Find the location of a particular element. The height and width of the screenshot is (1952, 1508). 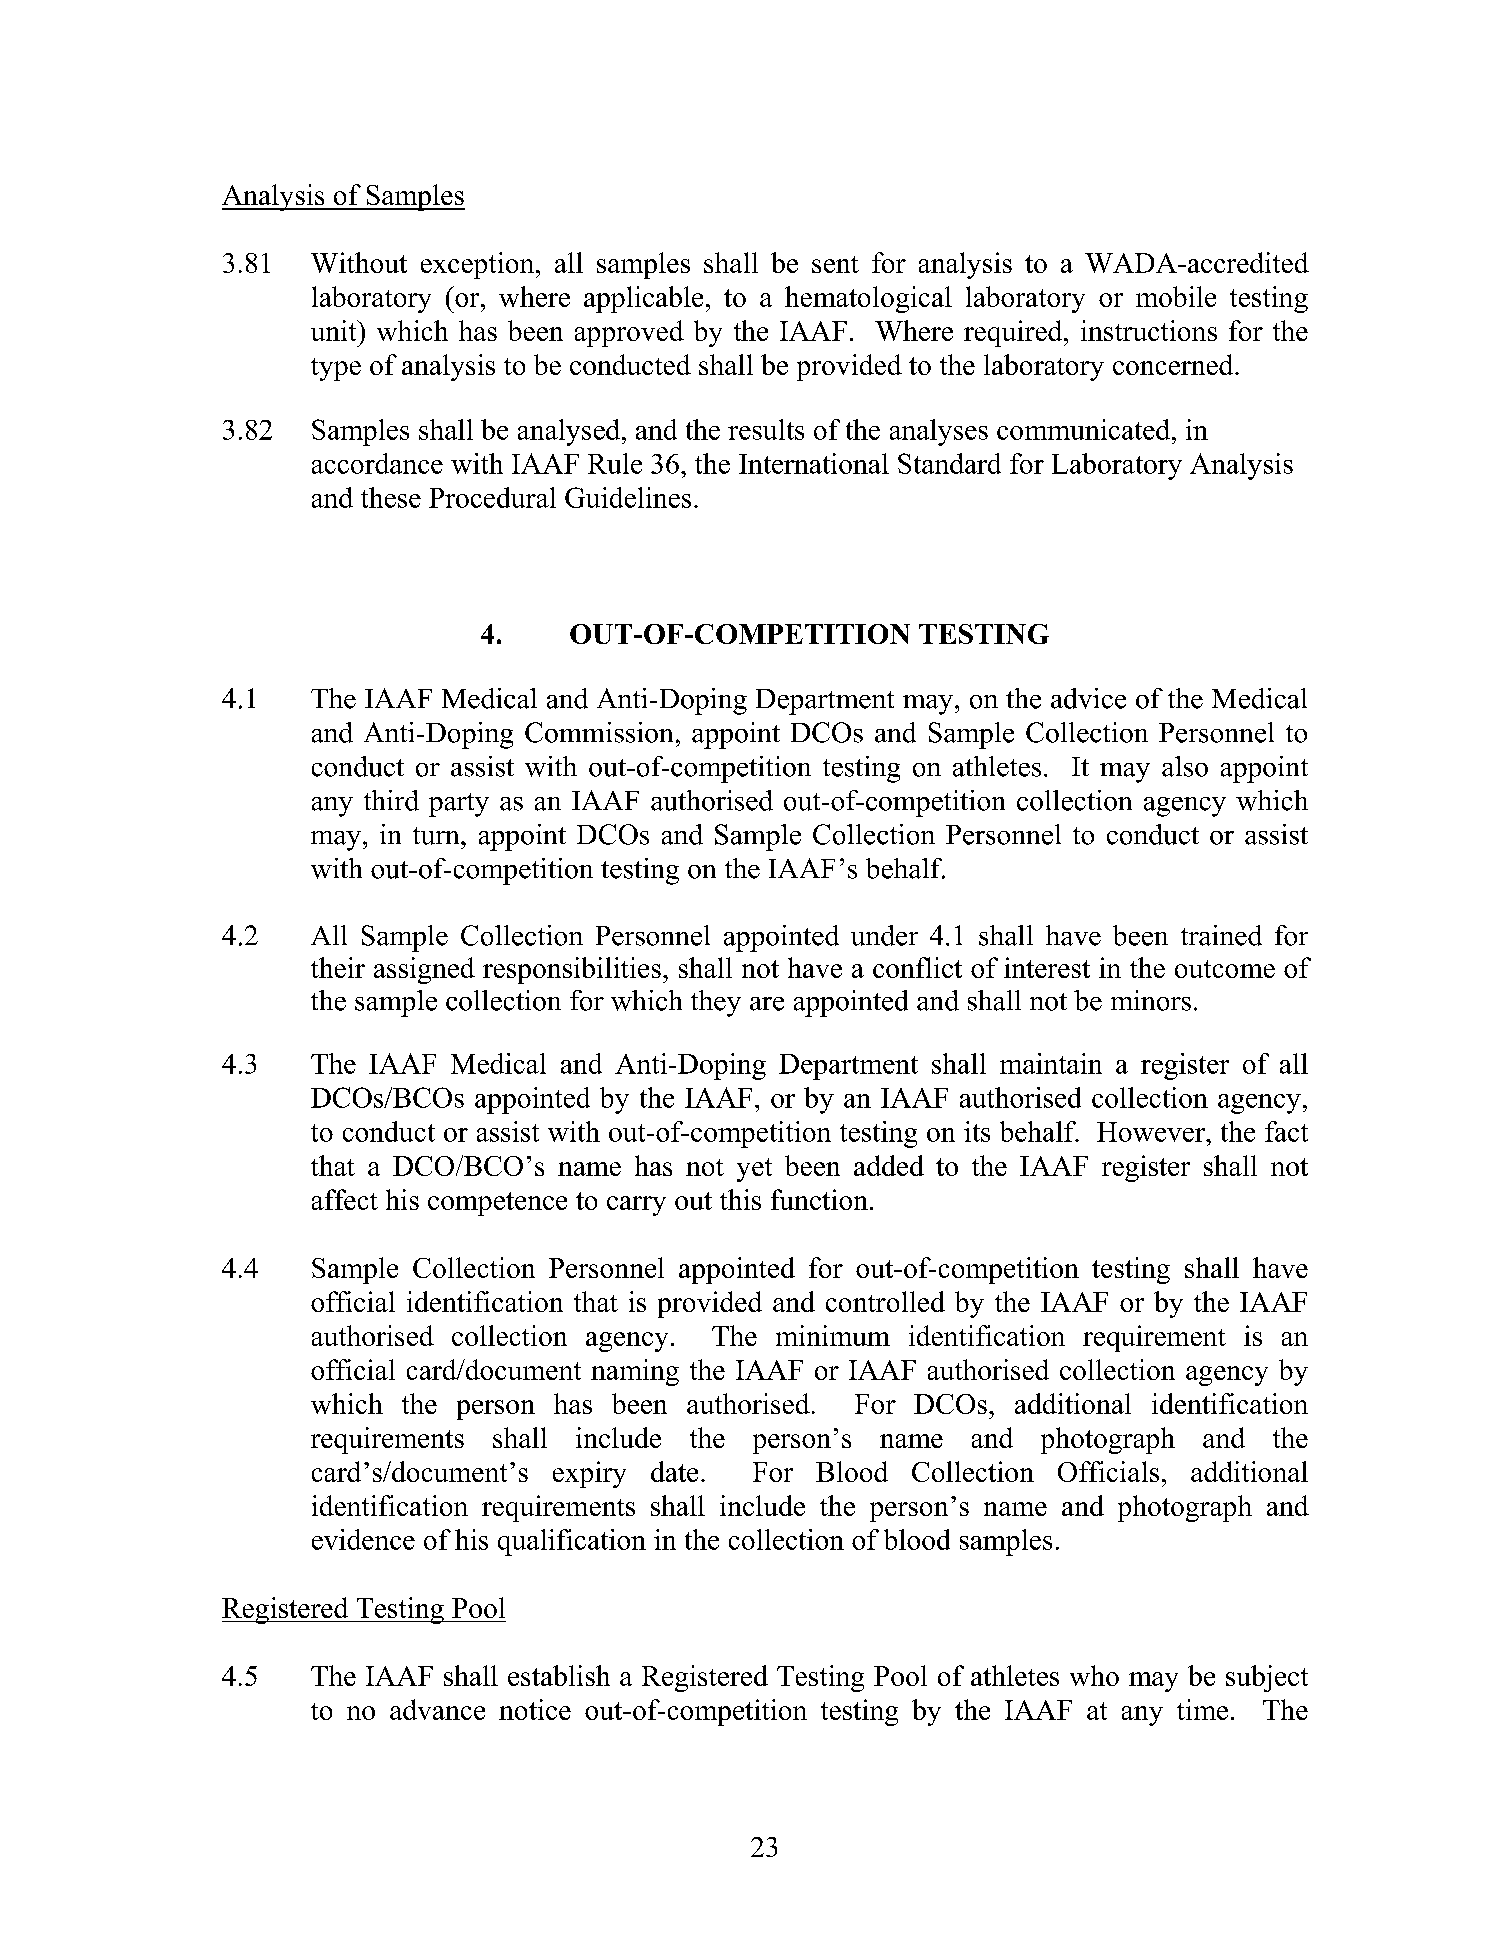

exception is located at coordinates (479, 265).
